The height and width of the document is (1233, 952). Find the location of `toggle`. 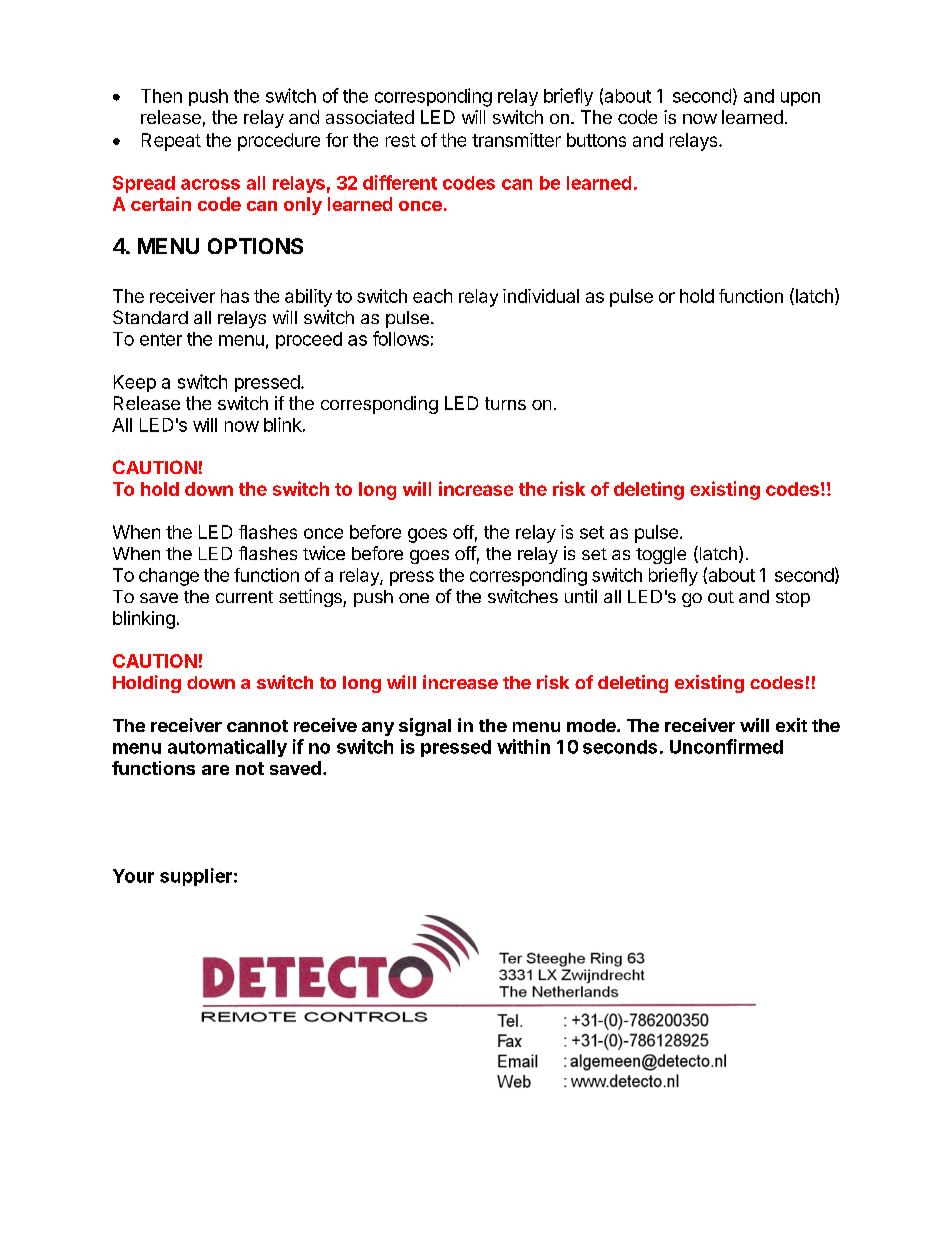

toggle is located at coordinates (661, 555).
